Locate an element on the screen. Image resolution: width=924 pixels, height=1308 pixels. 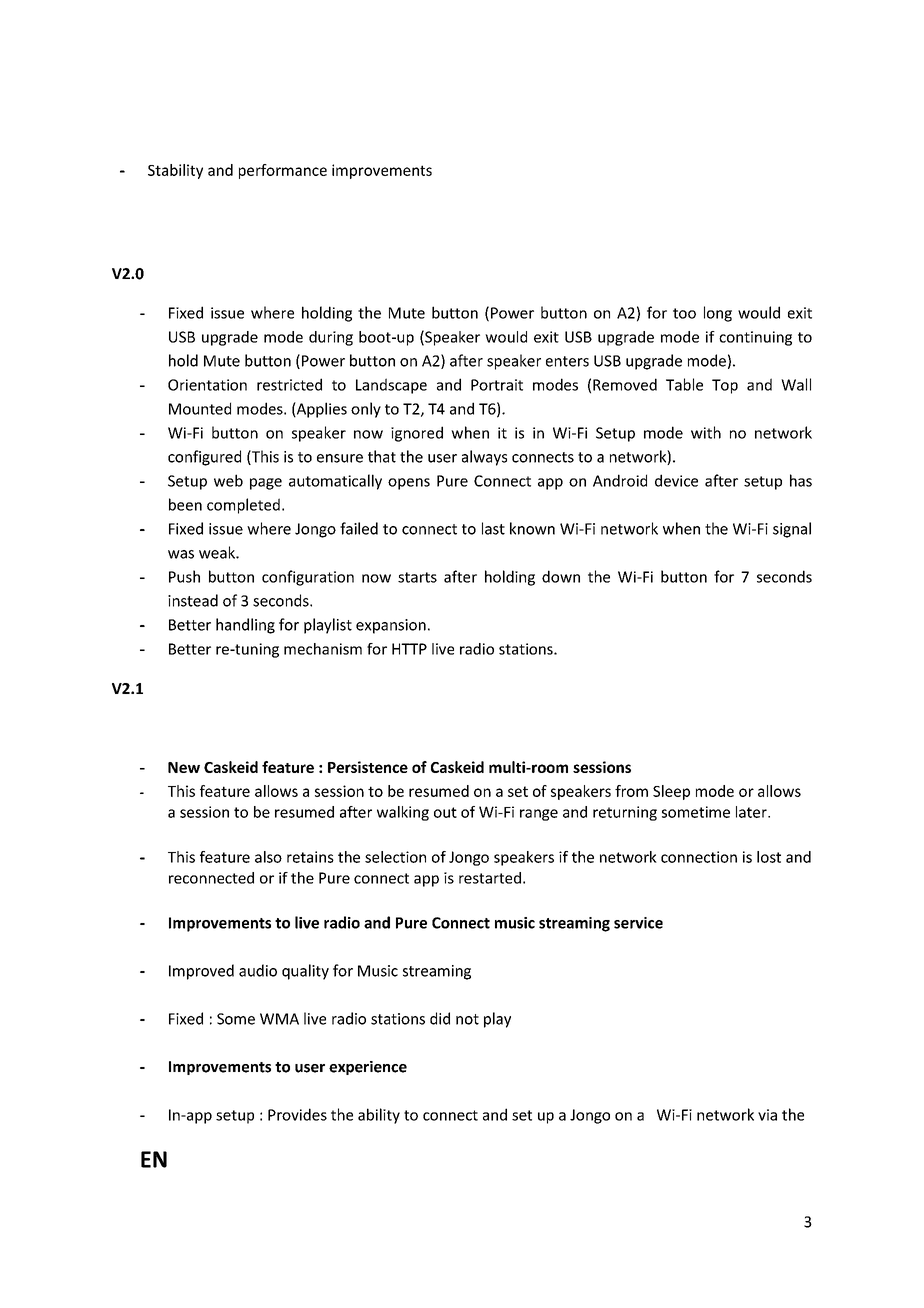
signal is located at coordinates (792, 530).
